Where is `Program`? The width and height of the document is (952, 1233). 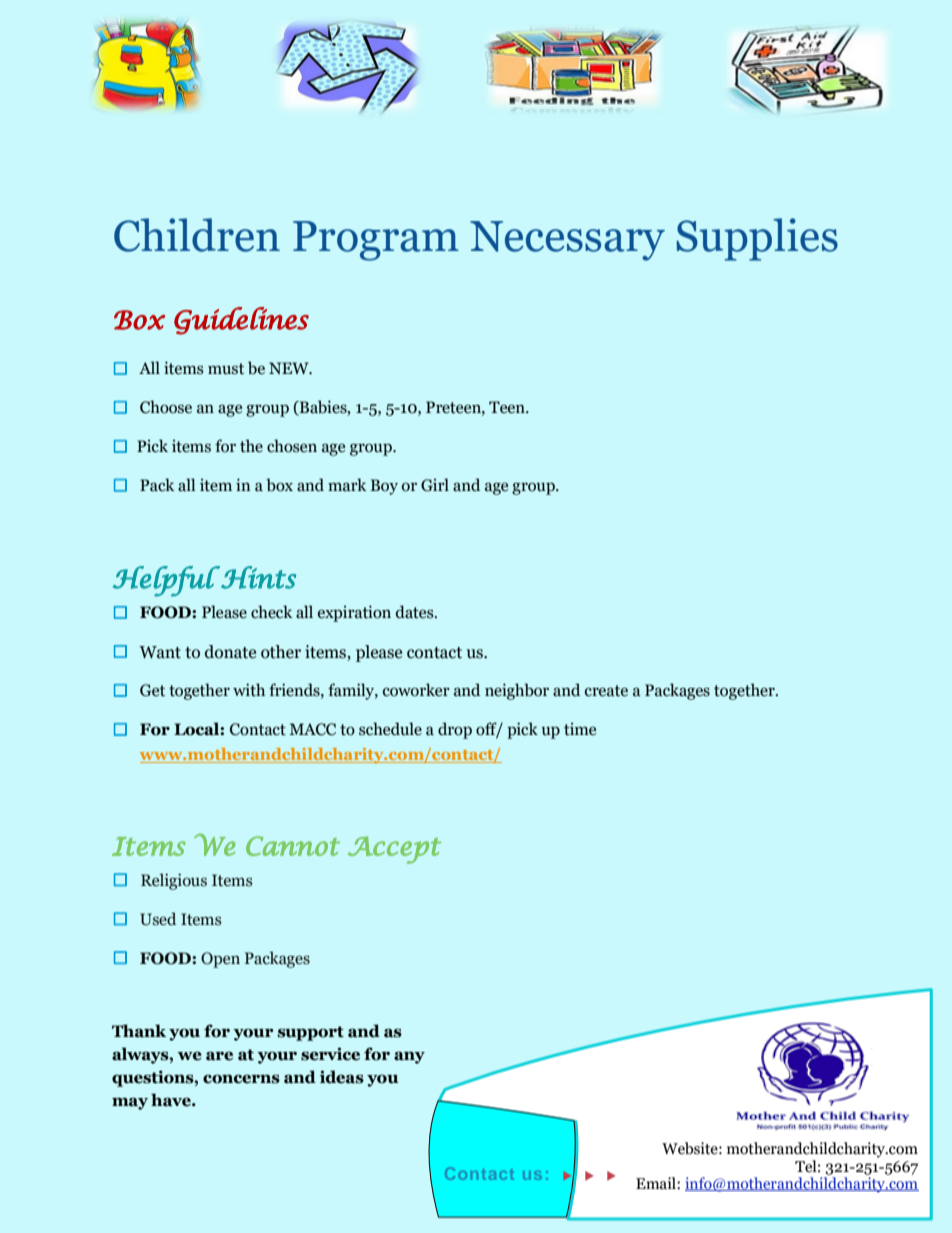 Program is located at coordinates (376, 241).
